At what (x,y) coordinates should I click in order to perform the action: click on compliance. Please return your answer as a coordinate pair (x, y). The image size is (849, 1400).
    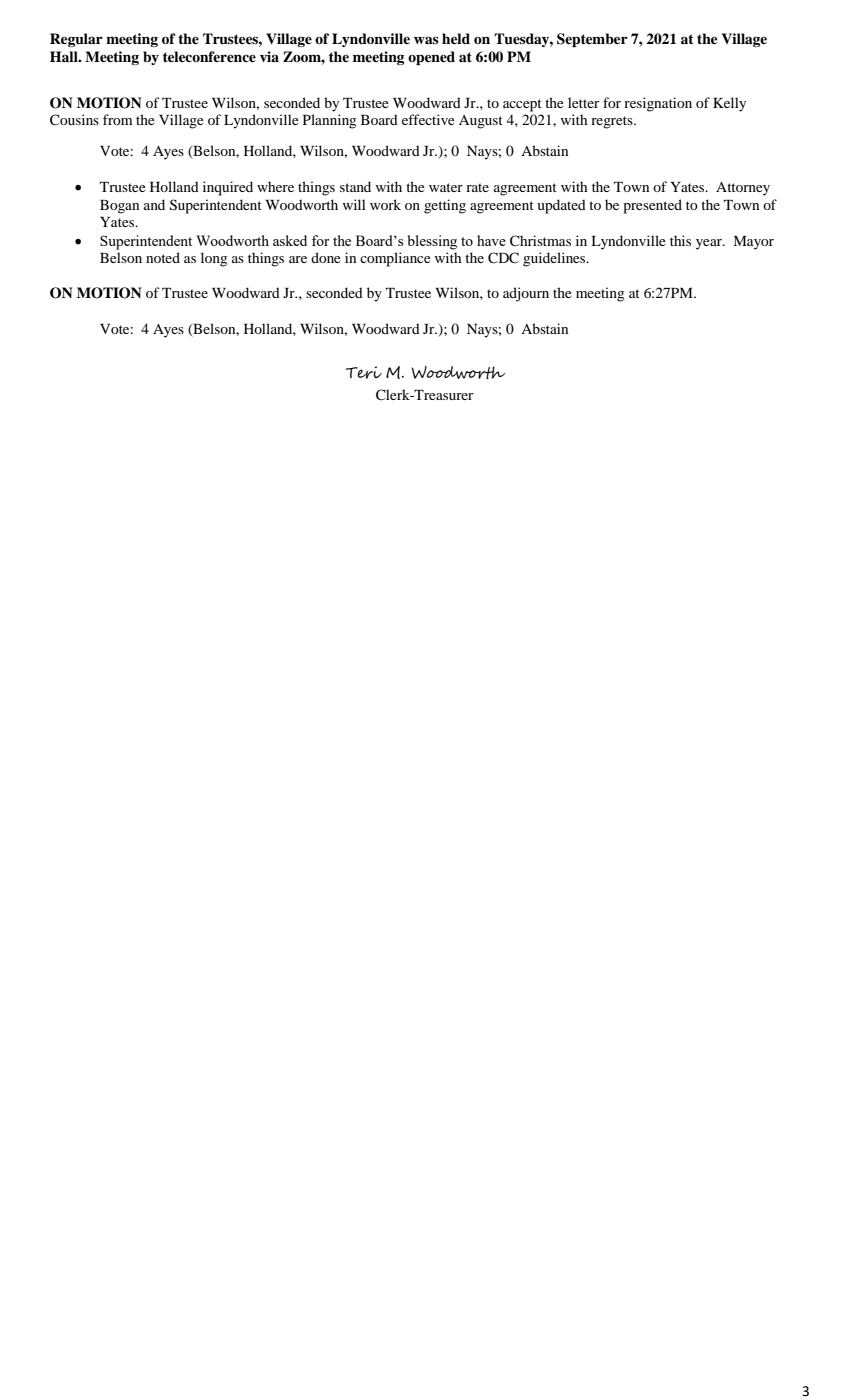
    Looking at the image, I should click on (395, 259).
